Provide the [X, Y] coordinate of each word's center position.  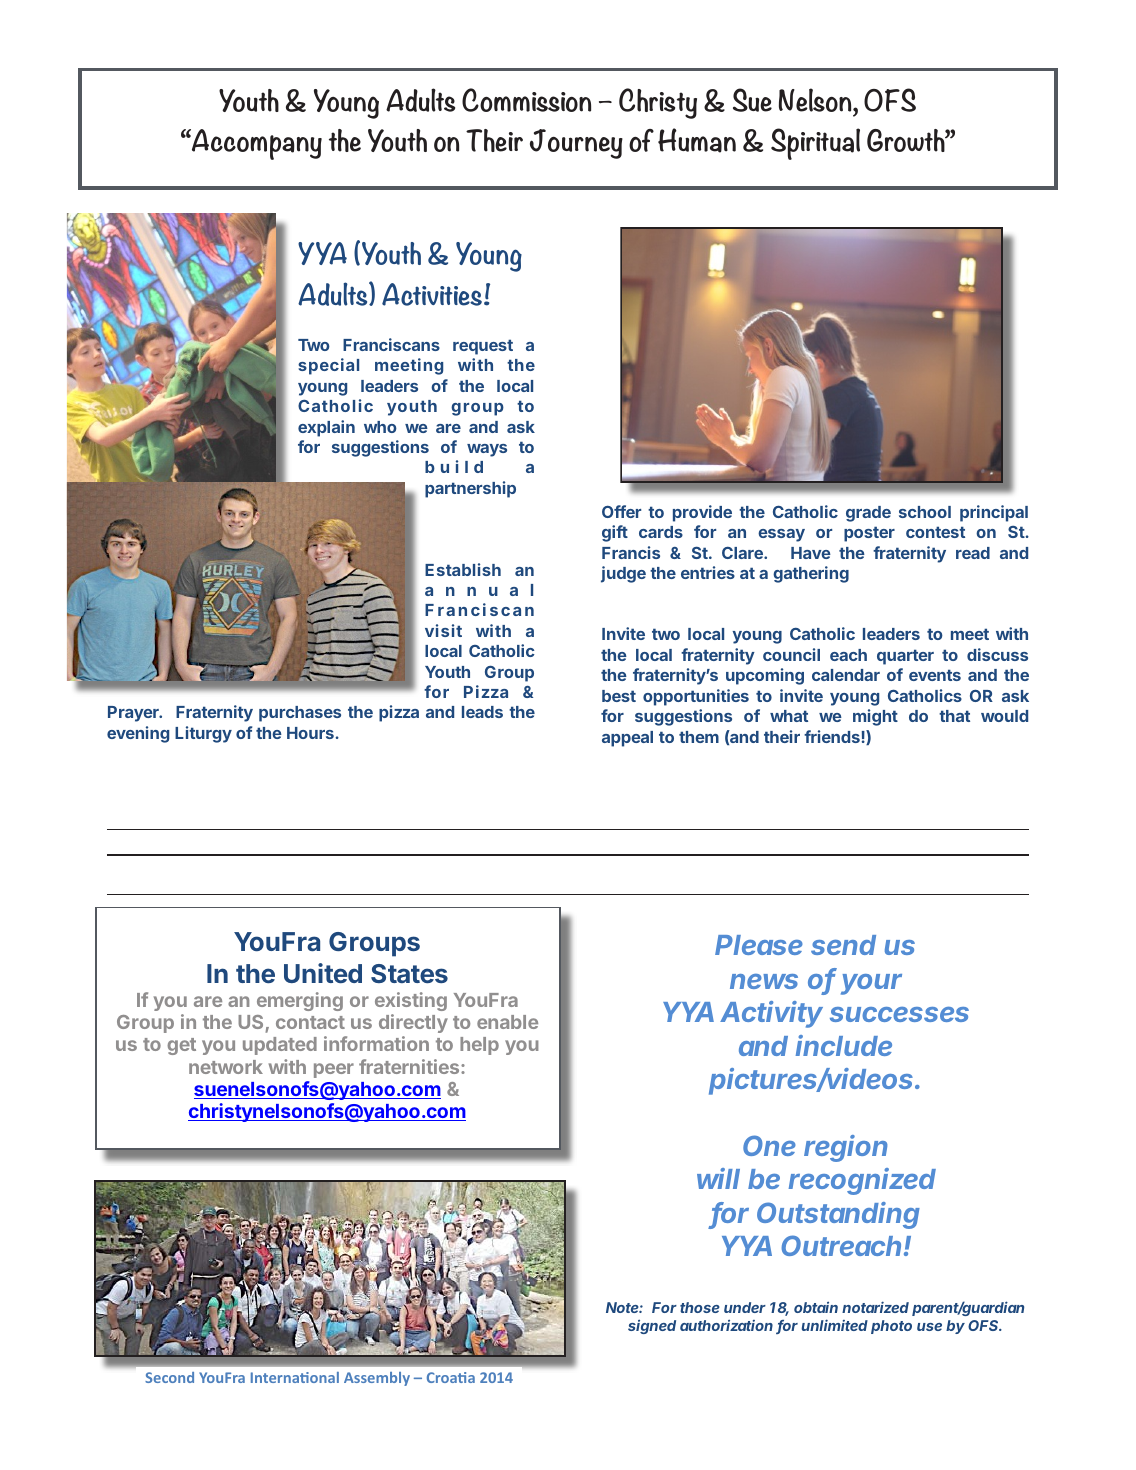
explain [326, 428]
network [226, 1067]
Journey [576, 144]
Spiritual [815, 144]
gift [615, 533]
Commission [526, 100]
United [323, 973]
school [925, 512]
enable [507, 1022]
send [843, 945]
